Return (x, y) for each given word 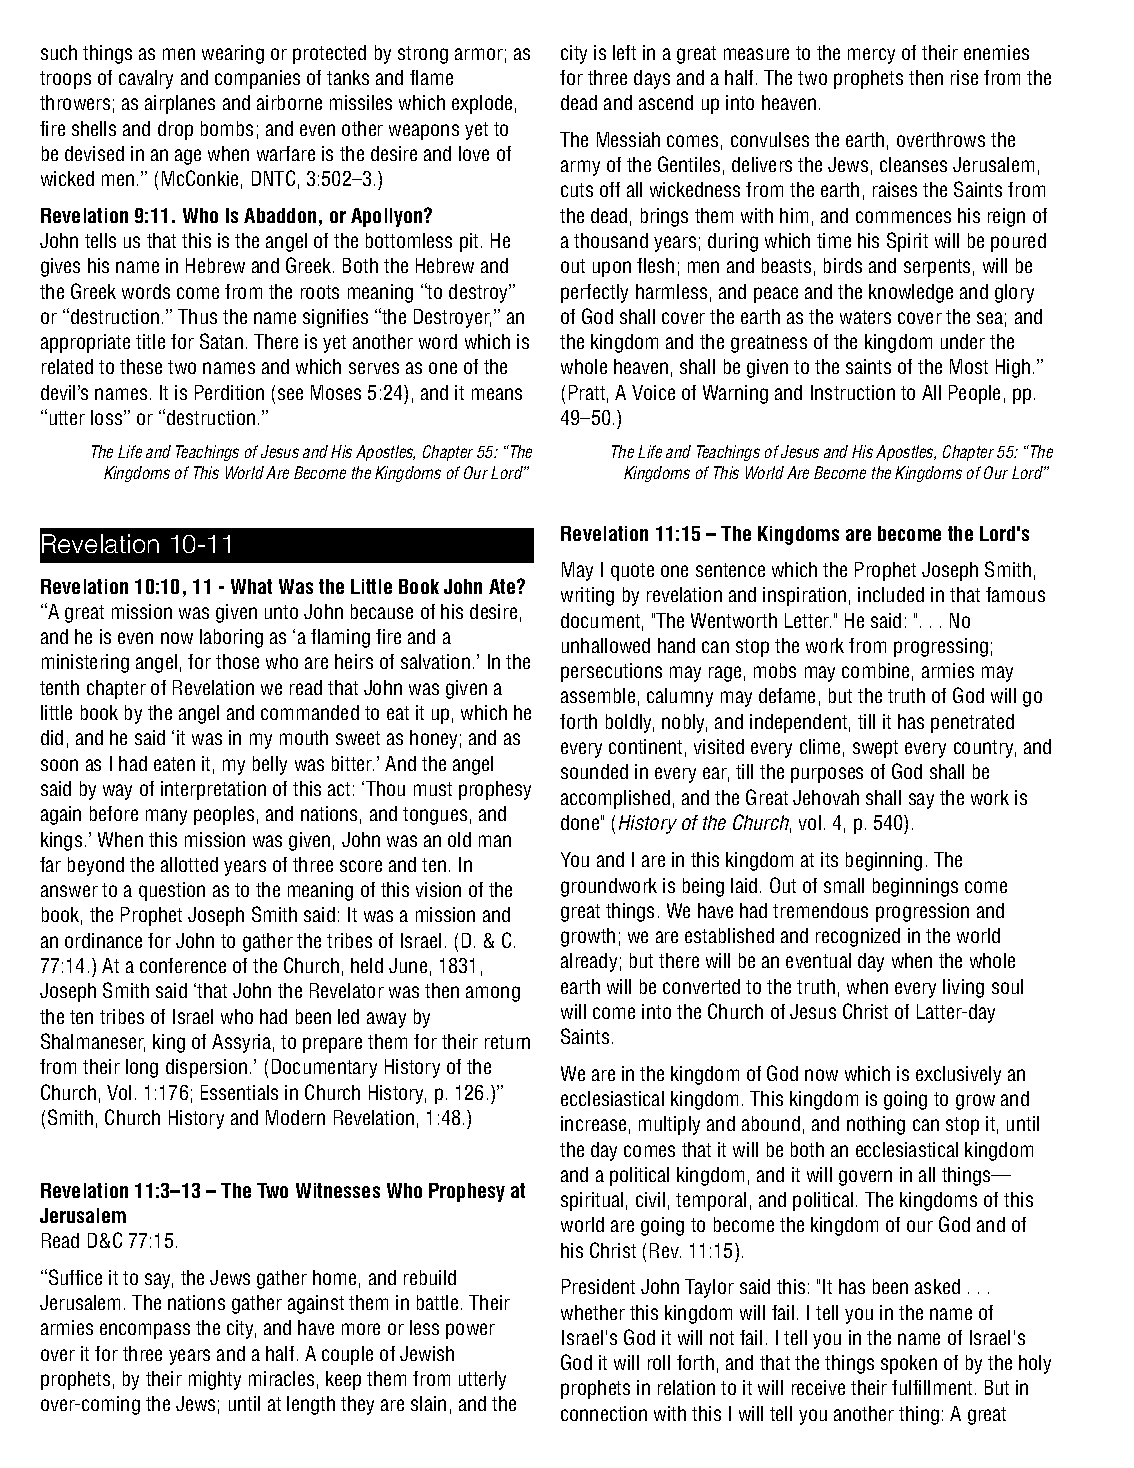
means (497, 394)
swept (875, 749)
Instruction (853, 392)
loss (108, 417)
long (142, 1068)
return (507, 1042)
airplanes (180, 104)
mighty (215, 1380)
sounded (594, 771)
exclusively (958, 1075)
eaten (174, 764)
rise (964, 77)
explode (482, 104)
